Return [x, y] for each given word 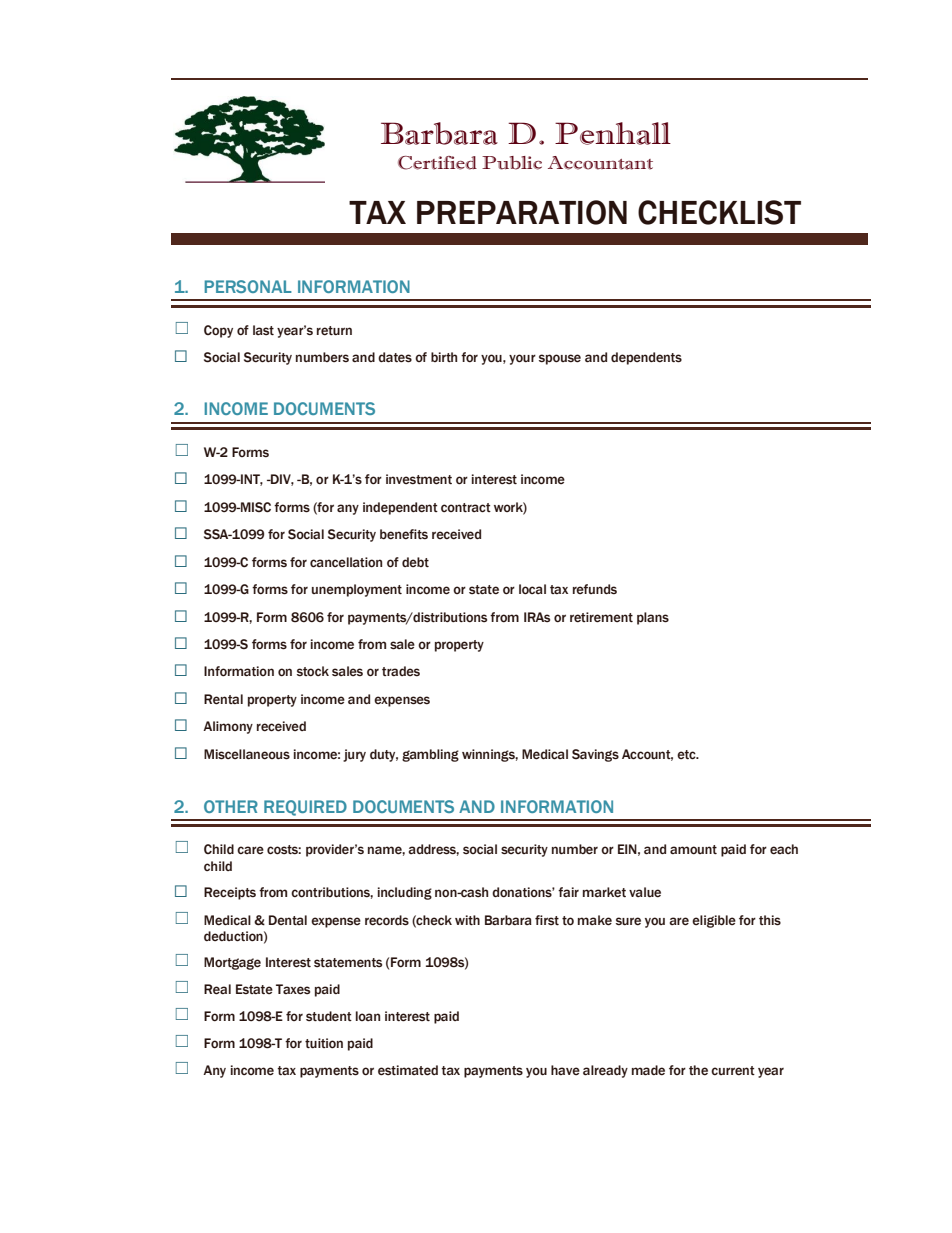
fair [568, 892]
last [263, 330]
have [565, 1070]
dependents [646, 358]
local [532, 589]
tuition [324, 1043]
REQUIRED [305, 808]
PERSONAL [248, 286]
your [522, 359]
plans [653, 618]
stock [313, 671]
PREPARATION [522, 212]
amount [693, 850]
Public [512, 163]
